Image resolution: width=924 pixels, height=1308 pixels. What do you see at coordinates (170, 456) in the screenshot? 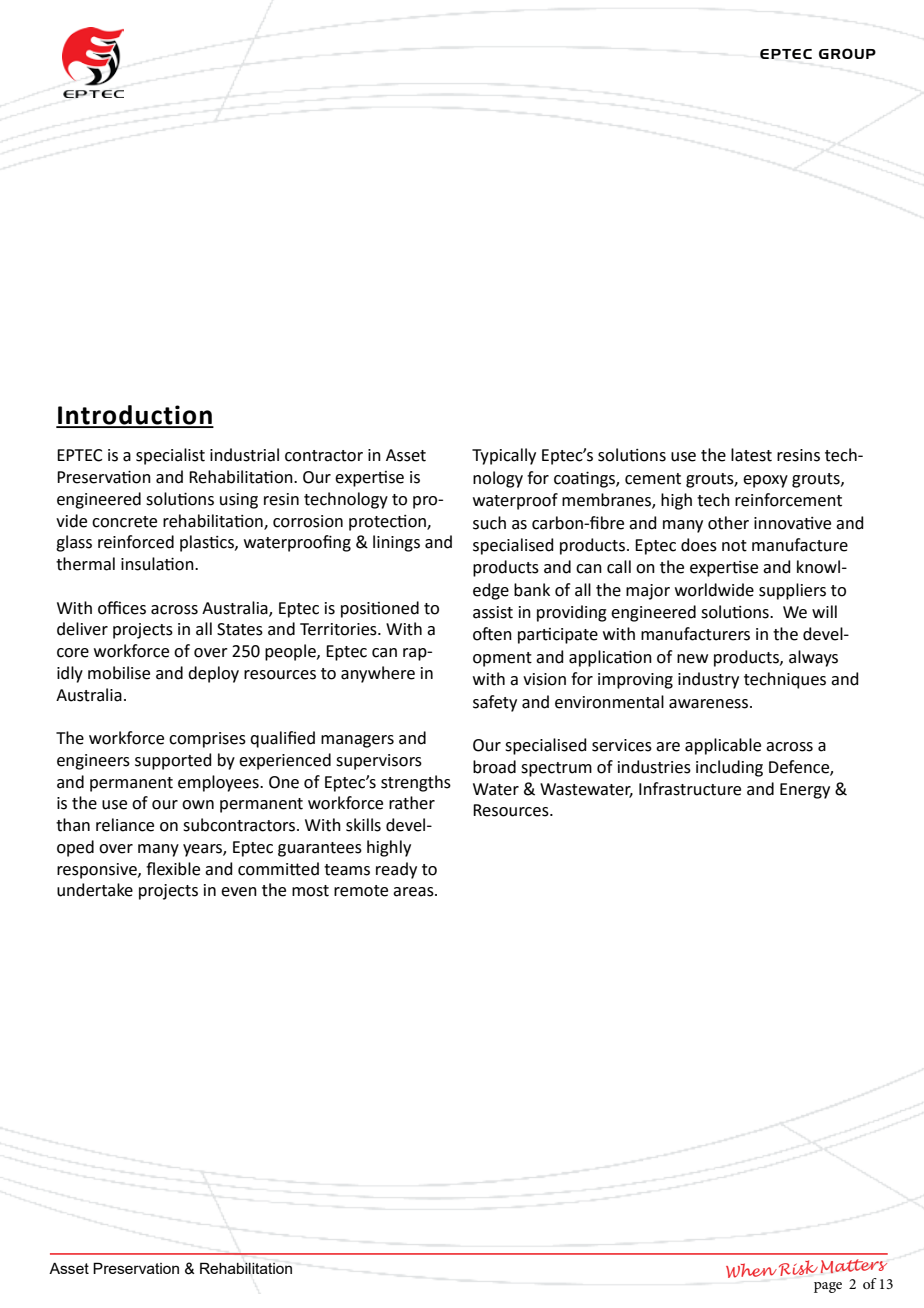
I see `specialist` at bounding box center [170, 456].
